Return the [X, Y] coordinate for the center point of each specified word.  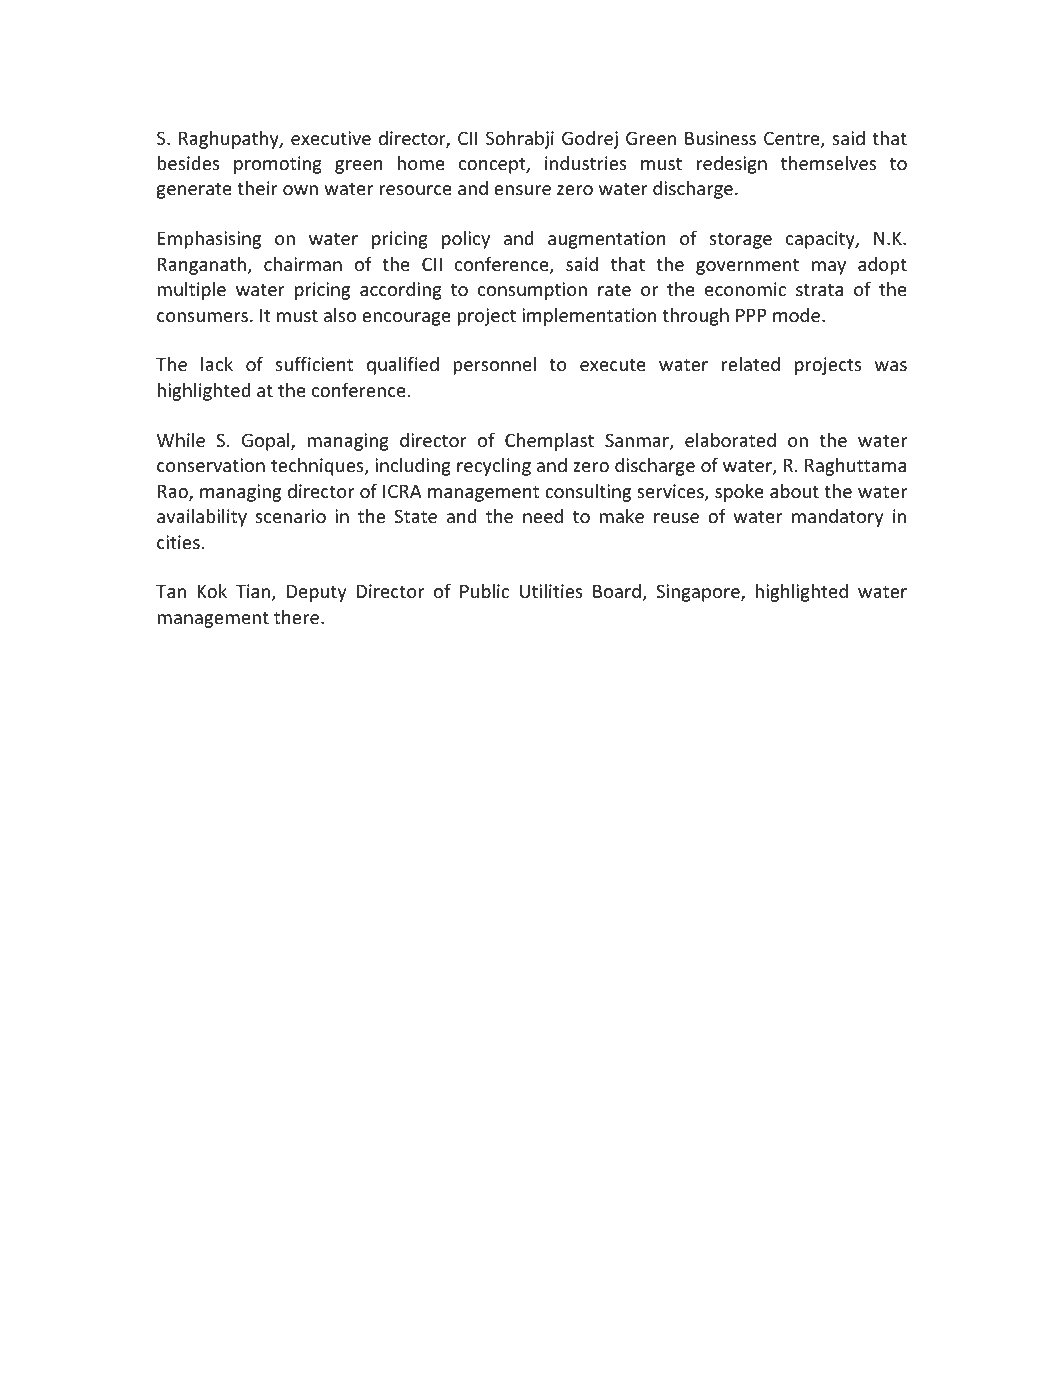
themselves [828, 163]
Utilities [551, 591]
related [751, 364]
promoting [278, 165]
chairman [303, 264]
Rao [174, 493]
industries [586, 163]
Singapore [699, 593]
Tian [254, 592]
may [829, 268]
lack [217, 364]
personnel [494, 366]
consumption [532, 291]
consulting [588, 493]
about [794, 491]
